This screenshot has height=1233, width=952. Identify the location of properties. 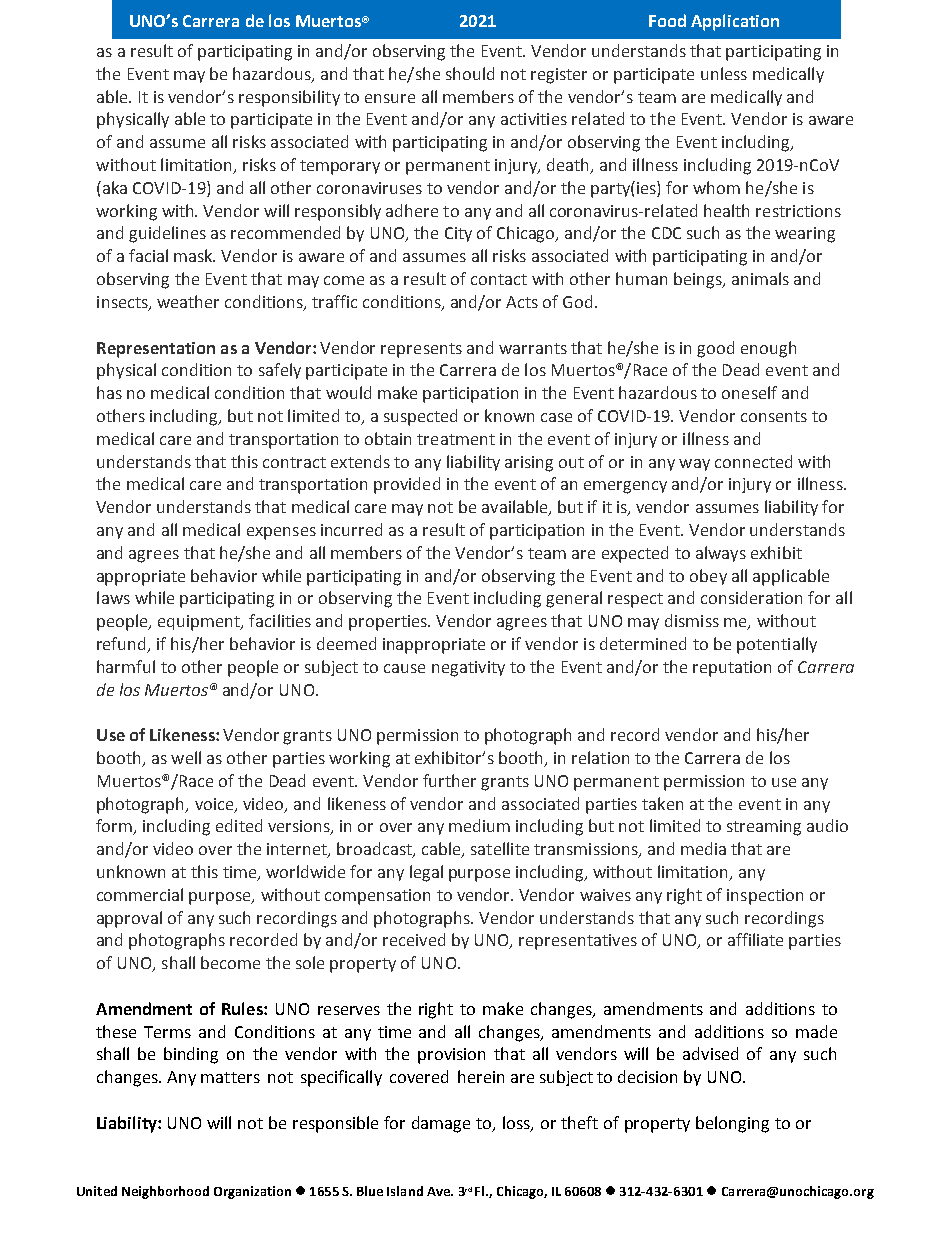
(389, 623).
